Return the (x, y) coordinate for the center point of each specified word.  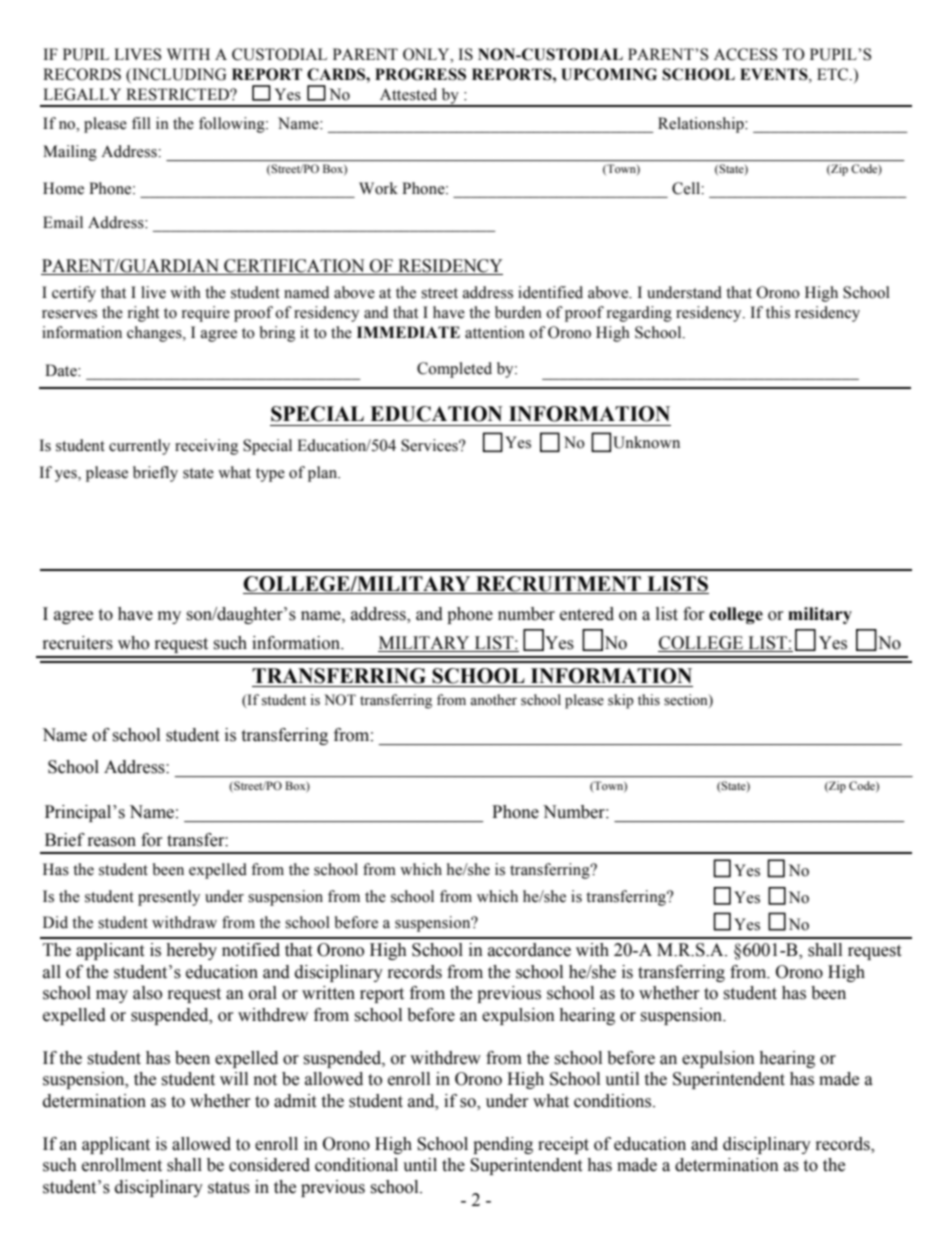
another (493, 700)
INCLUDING (178, 75)
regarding (639, 314)
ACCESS (745, 54)
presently (169, 898)
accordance (529, 950)
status (229, 1188)
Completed (454, 370)
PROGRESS (420, 74)
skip (621, 701)
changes (155, 334)
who (133, 643)
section (687, 700)
